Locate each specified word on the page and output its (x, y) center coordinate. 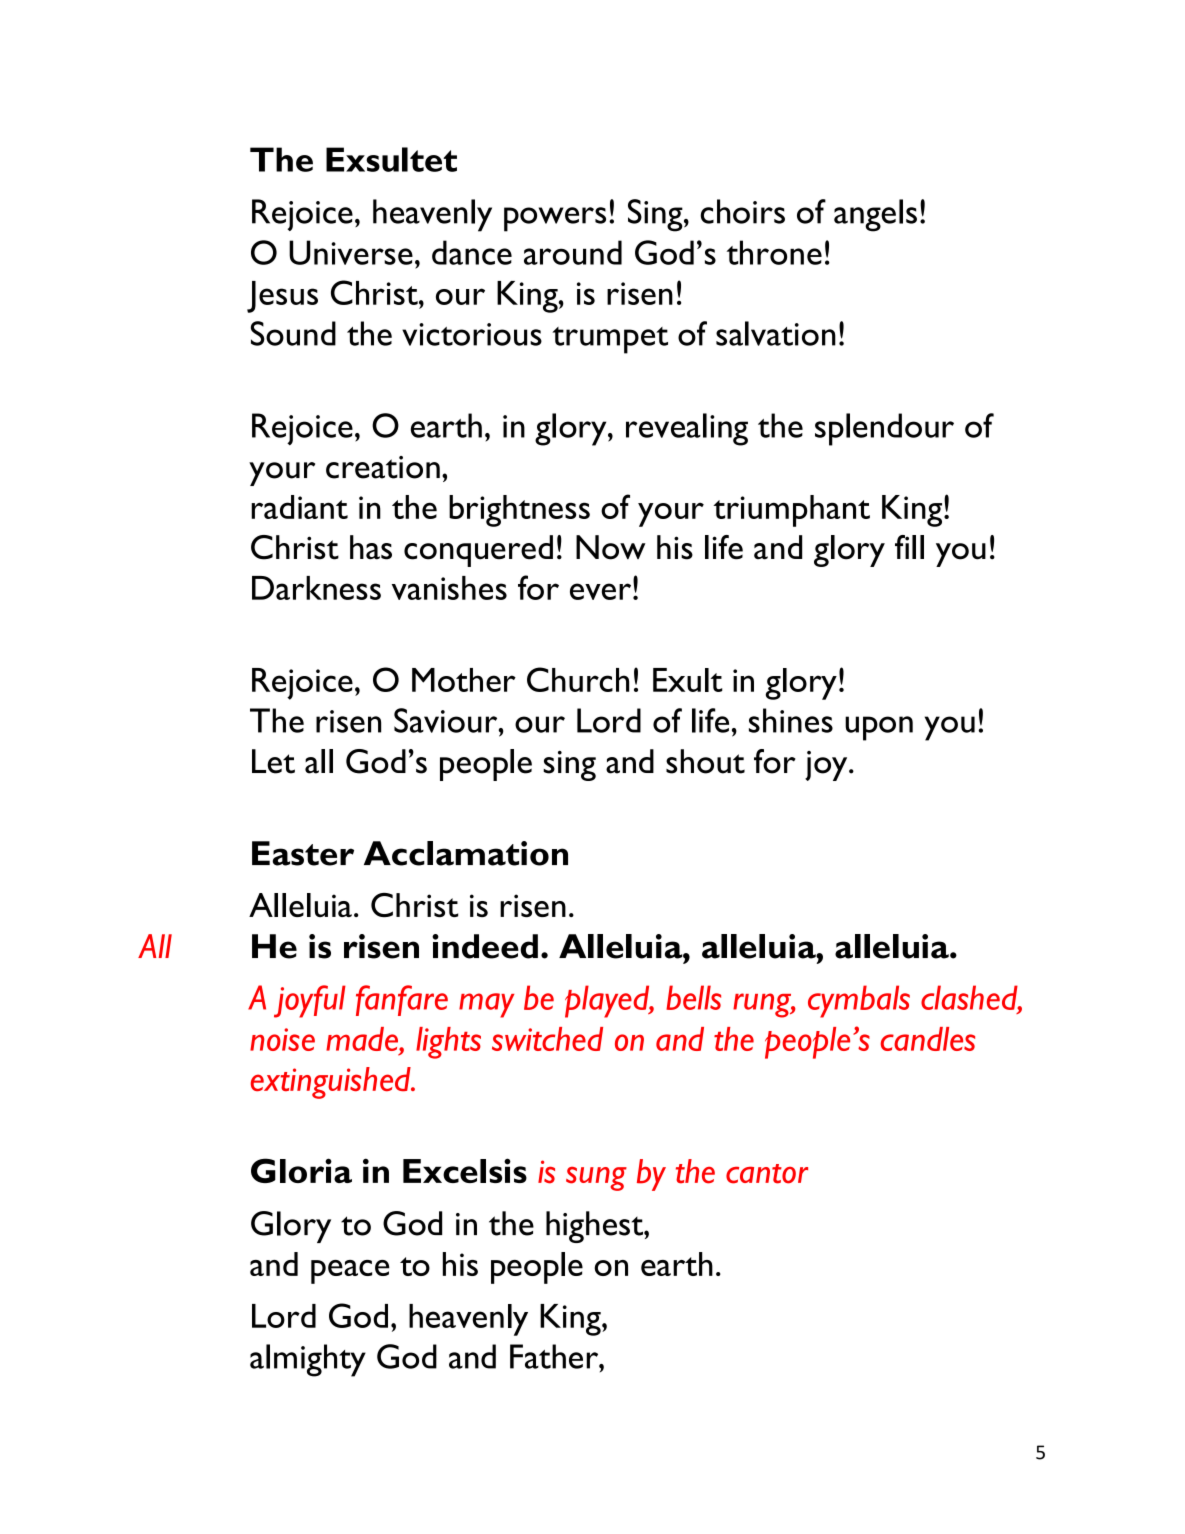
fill (909, 547)
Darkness (316, 588)
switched (547, 1039)
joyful (310, 1001)
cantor (767, 1174)
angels (875, 215)
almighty (308, 1360)
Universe (351, 252)
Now (611, 547)
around (573, 252)
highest (595, 1227)
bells (693, 997)
